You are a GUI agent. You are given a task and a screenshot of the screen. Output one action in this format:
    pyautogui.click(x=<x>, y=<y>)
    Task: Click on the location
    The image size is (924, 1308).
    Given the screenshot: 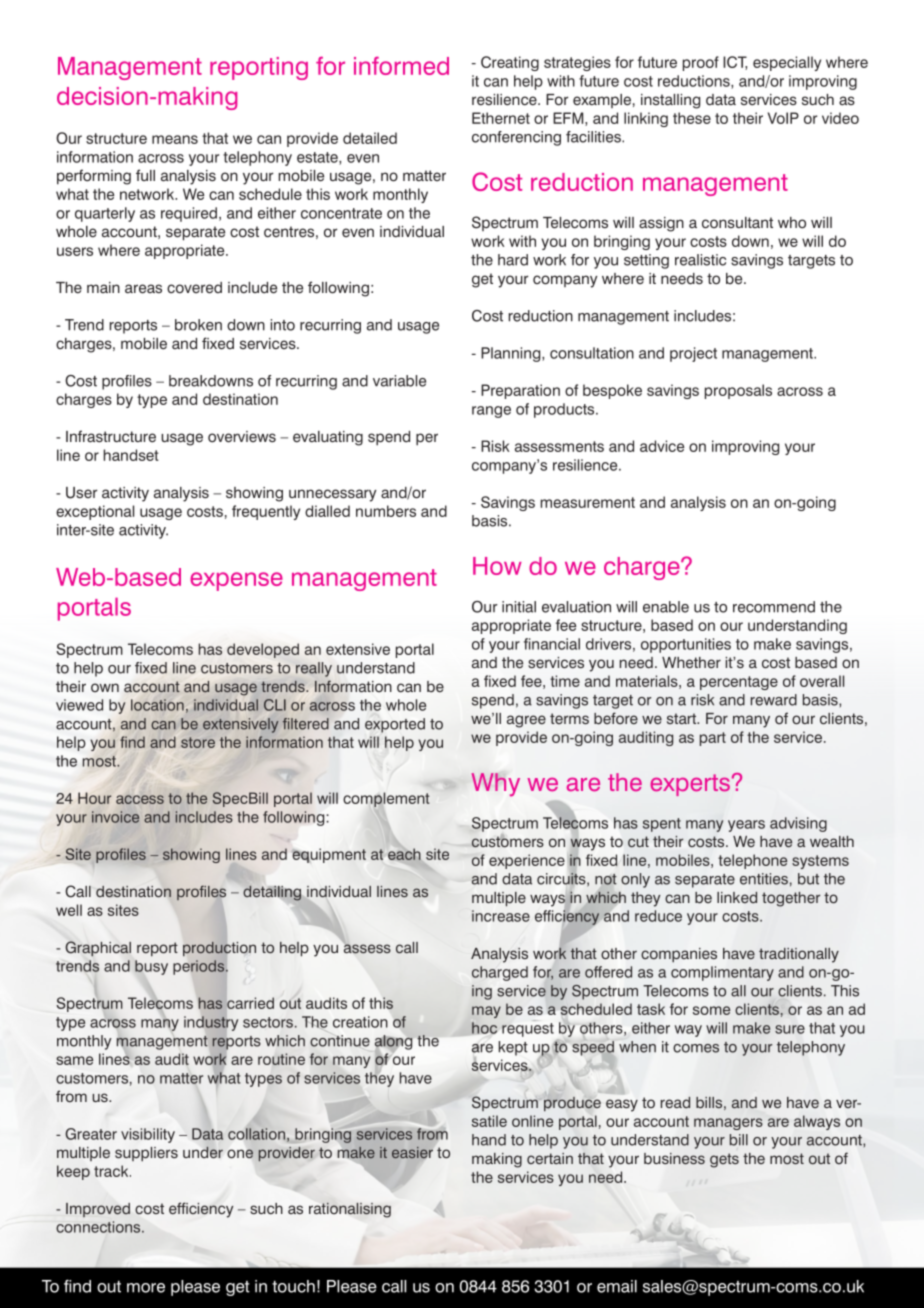 What is the action you would take?
    pyautogui.click(x=157, y=705)
